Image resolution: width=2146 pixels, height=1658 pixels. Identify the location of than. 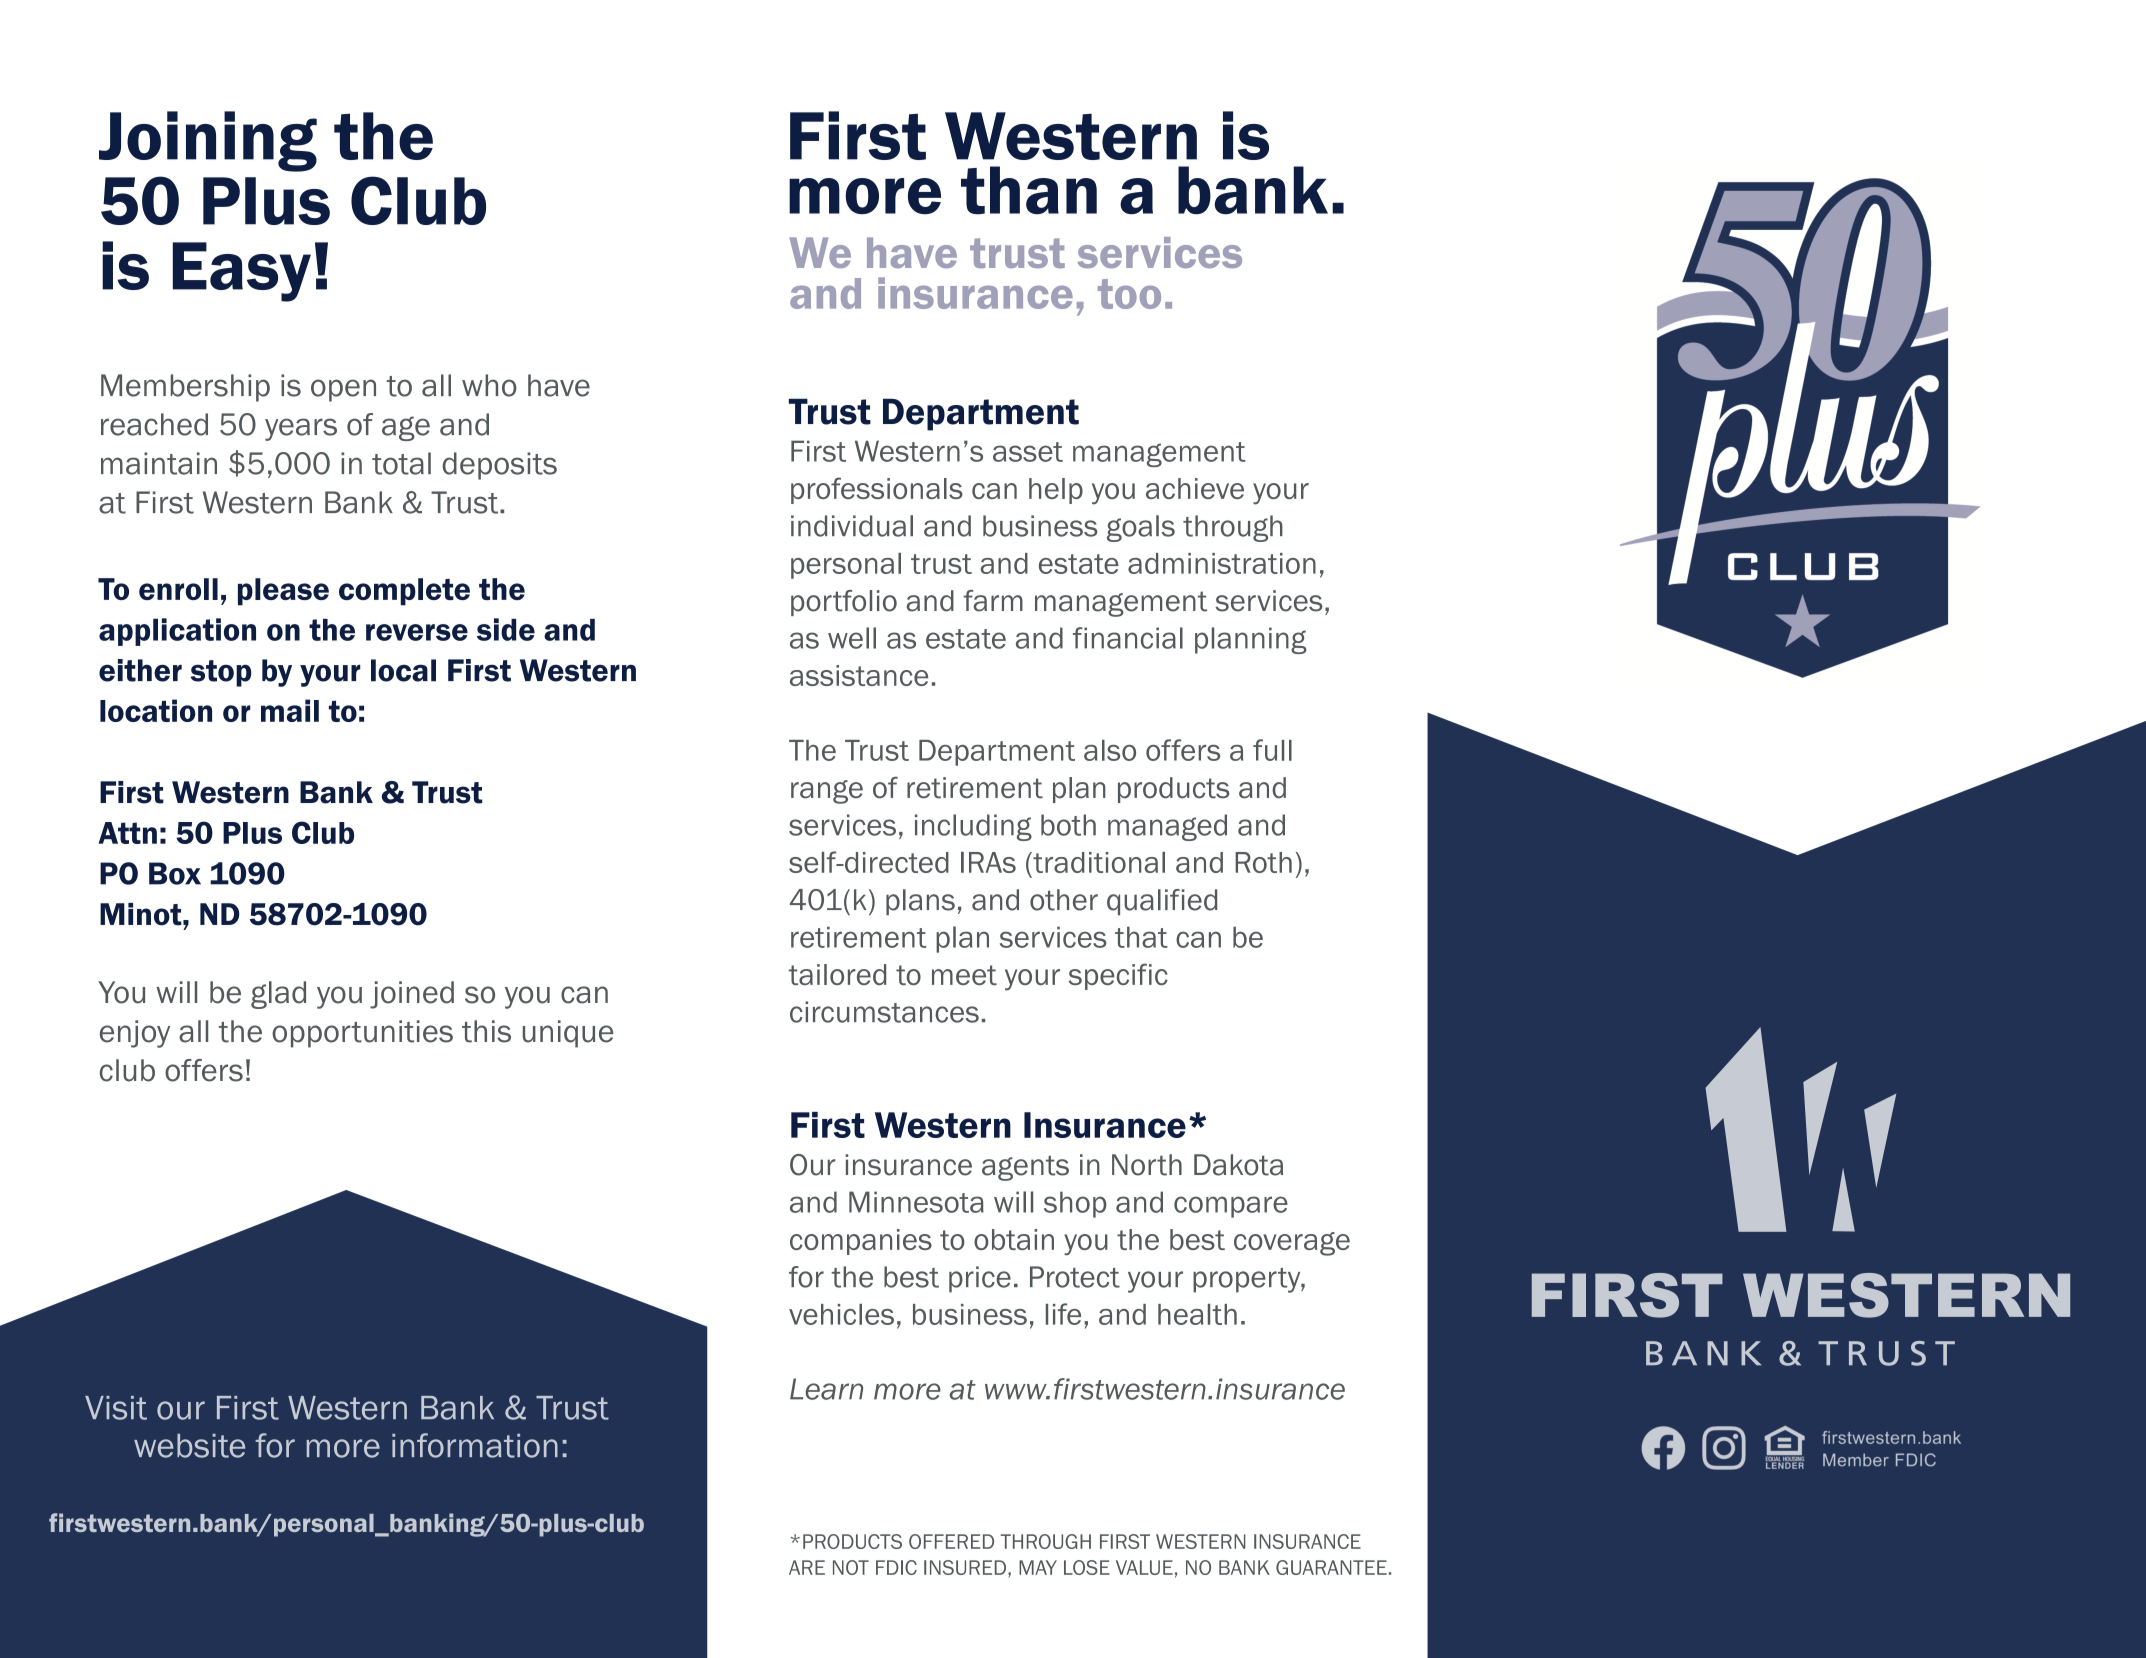
(1029, 190).
